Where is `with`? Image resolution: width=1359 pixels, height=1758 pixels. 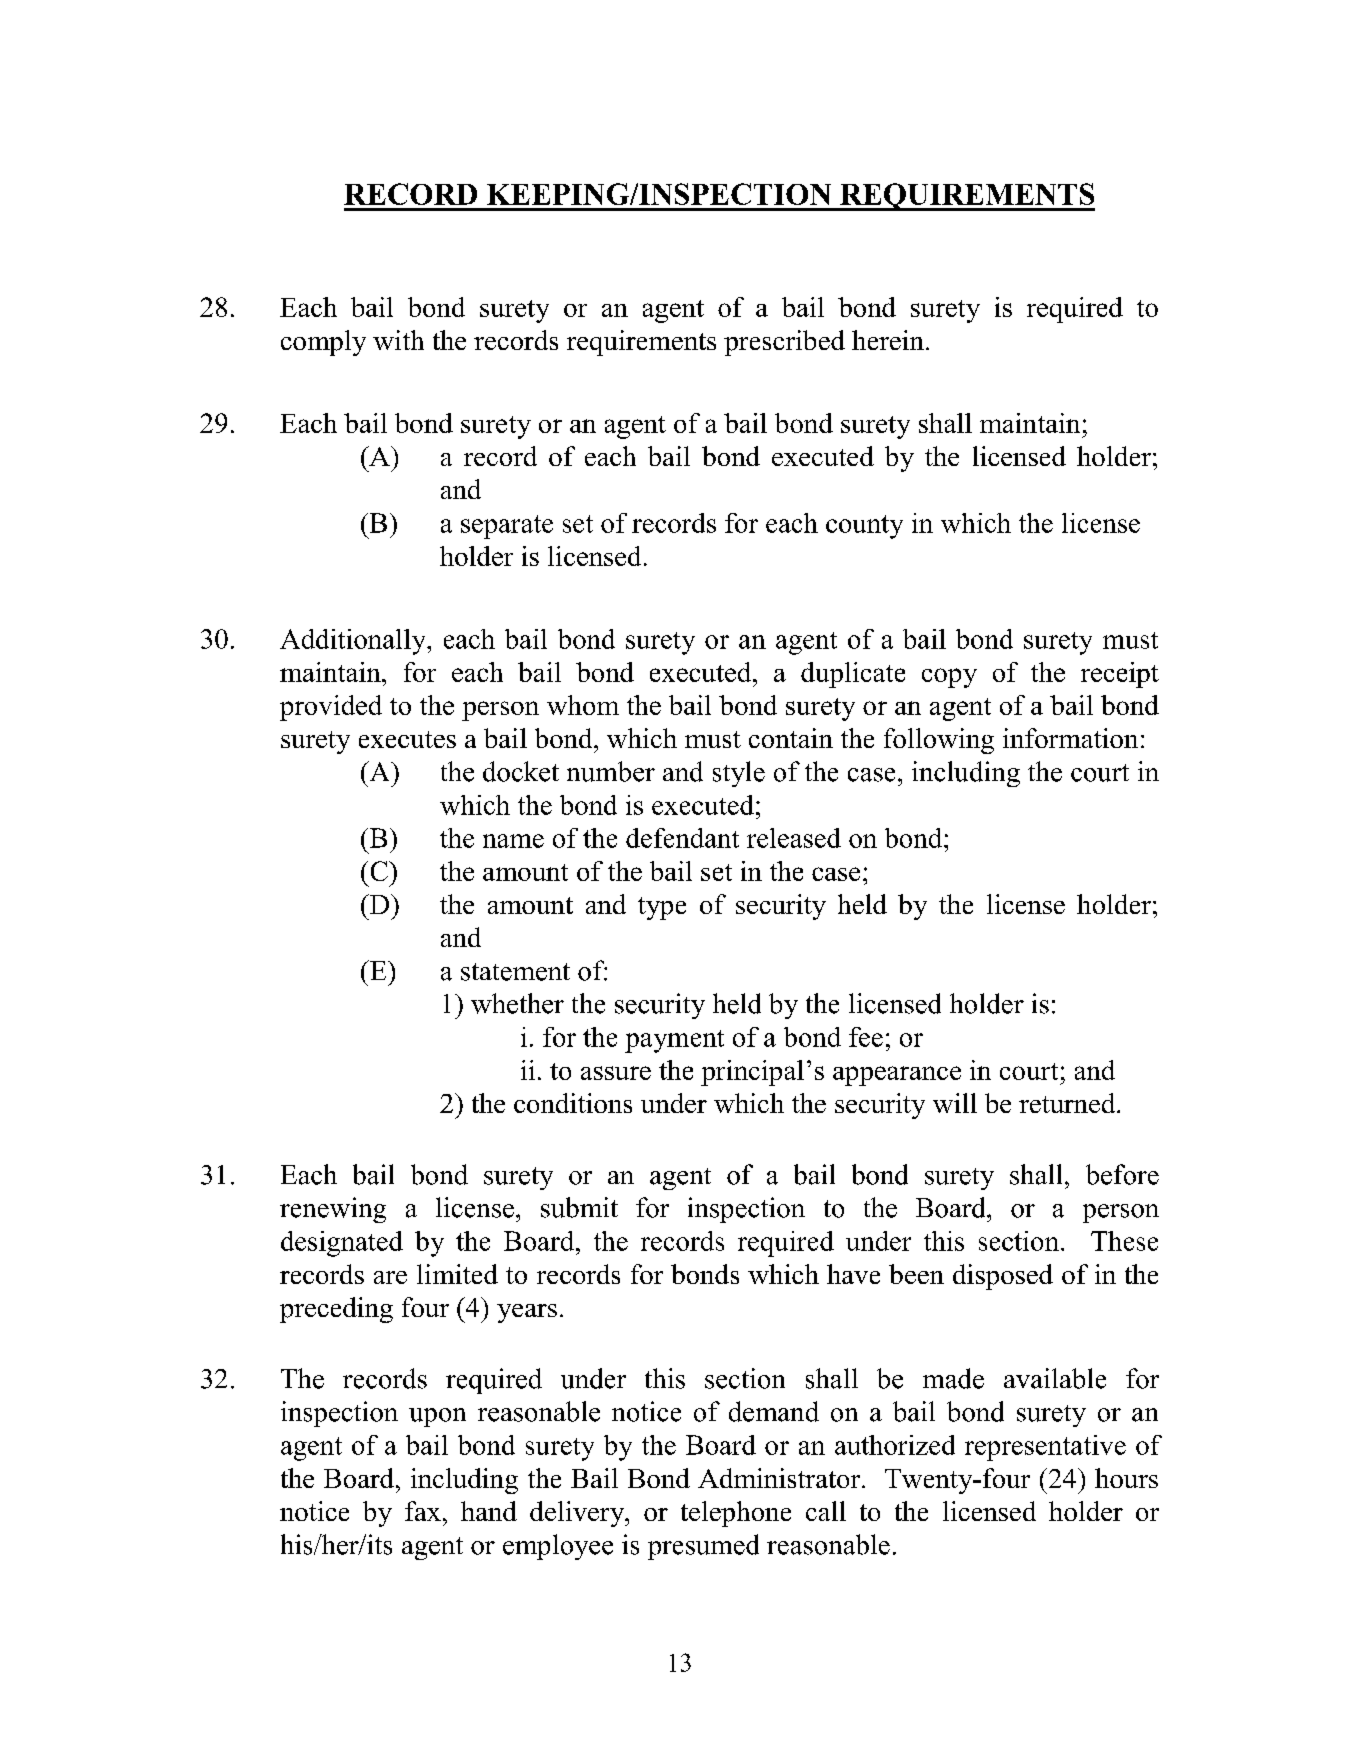
with is located at coordinates (398, 340).
